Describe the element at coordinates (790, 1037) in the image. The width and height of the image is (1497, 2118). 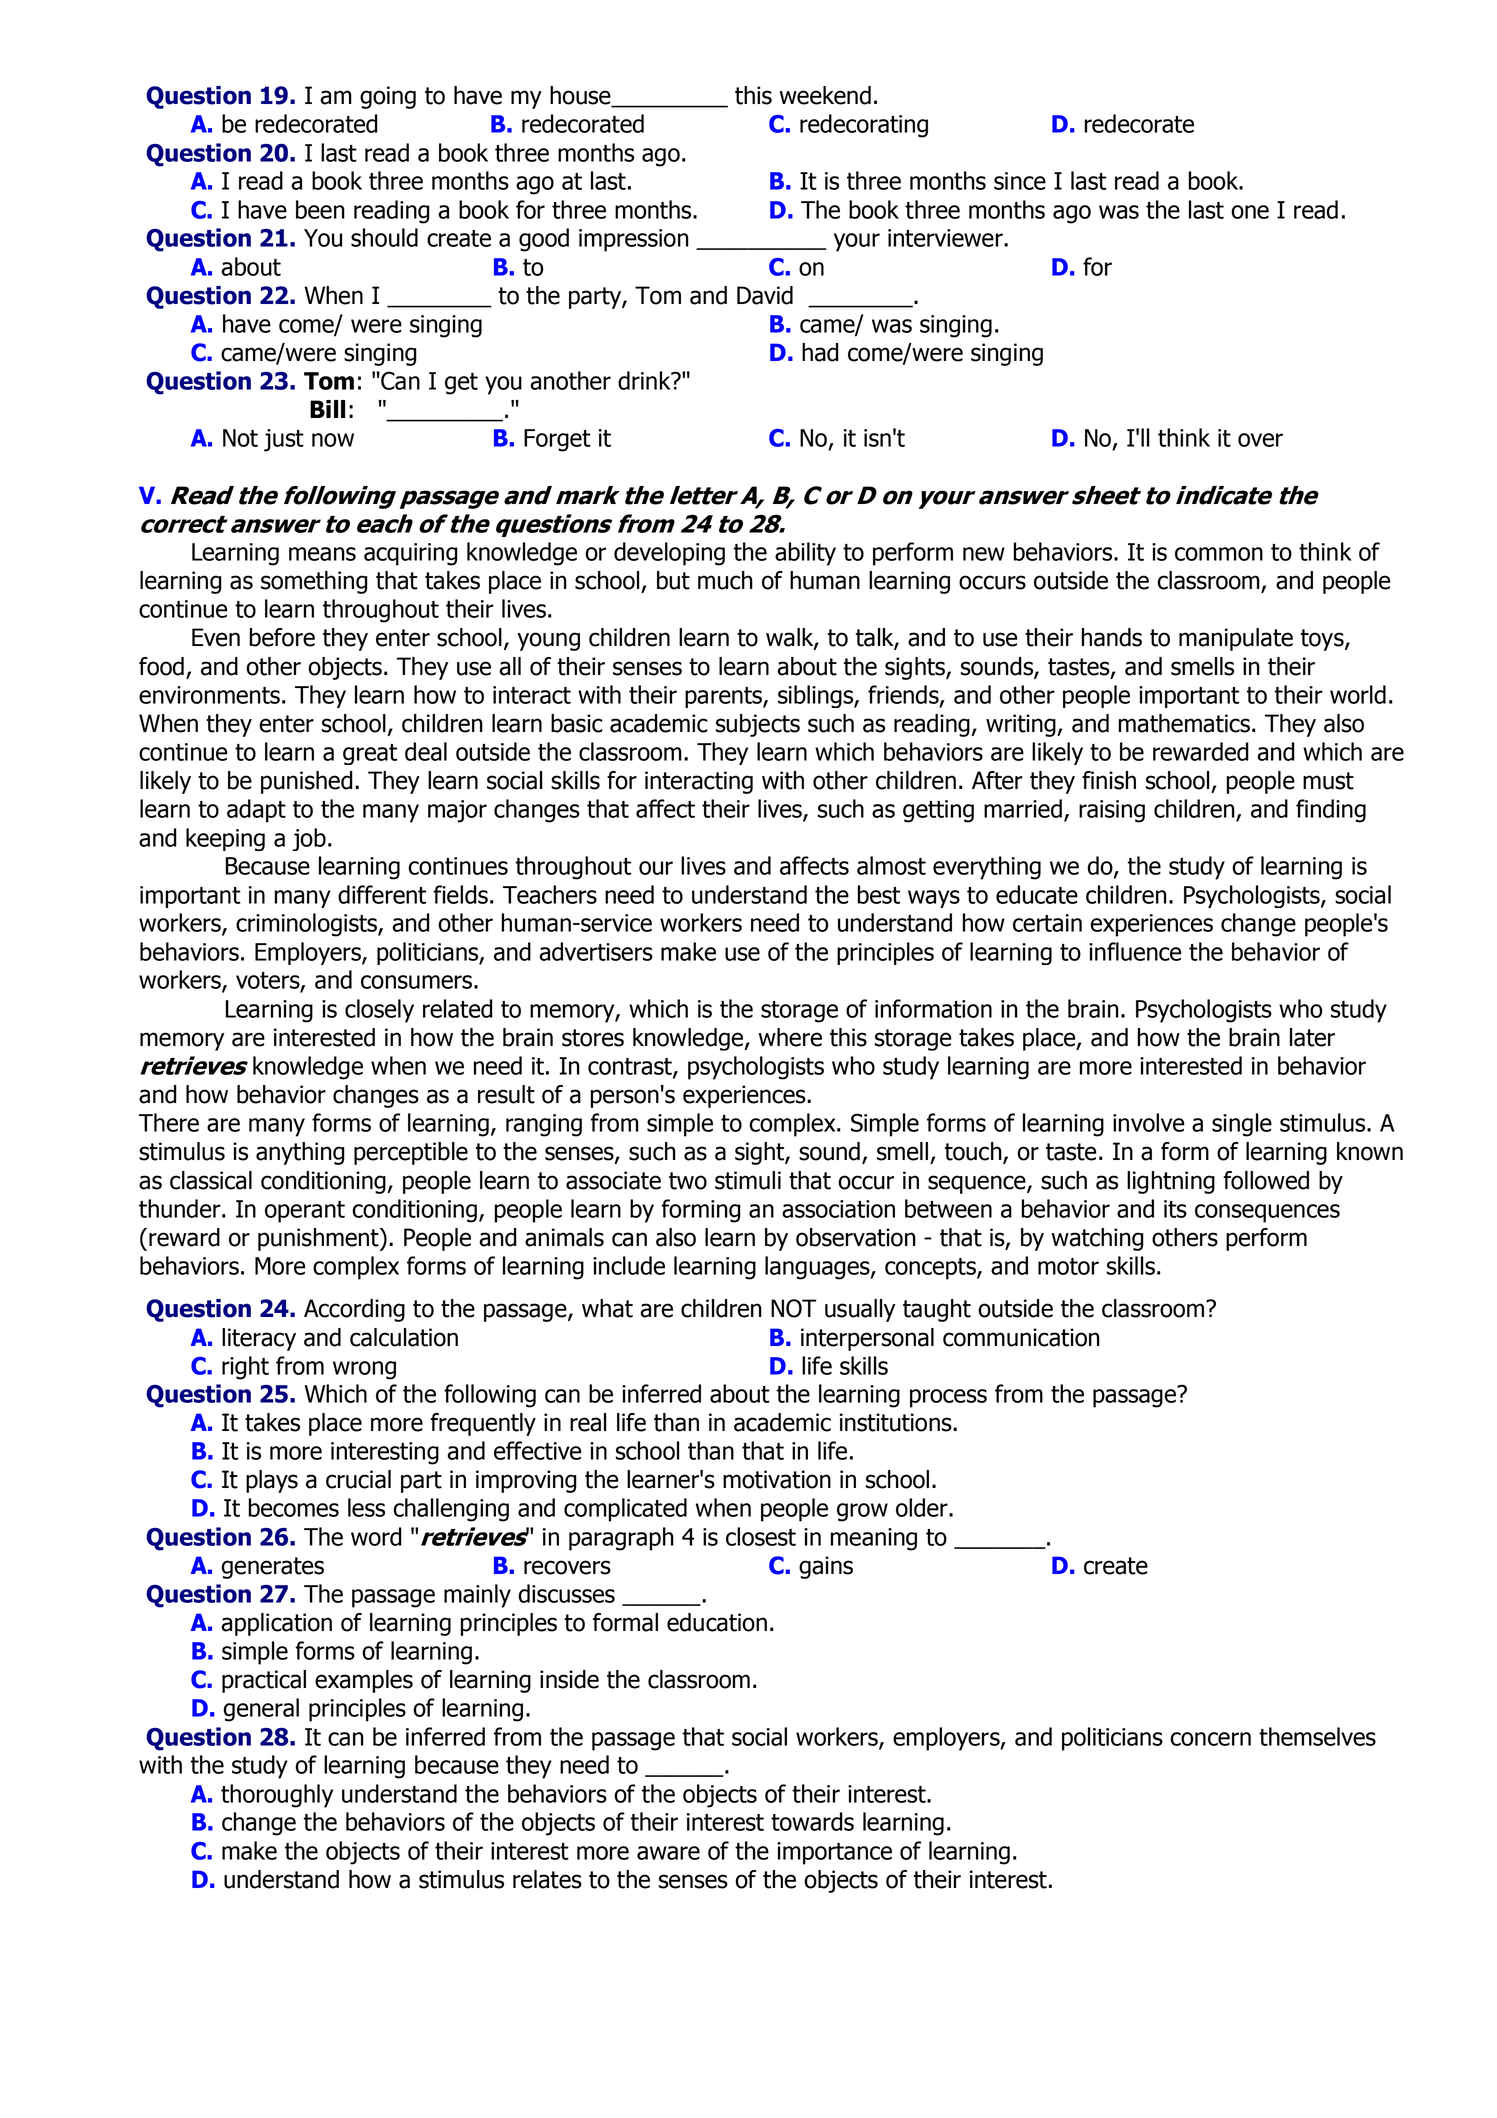
I see `where` at that location.
